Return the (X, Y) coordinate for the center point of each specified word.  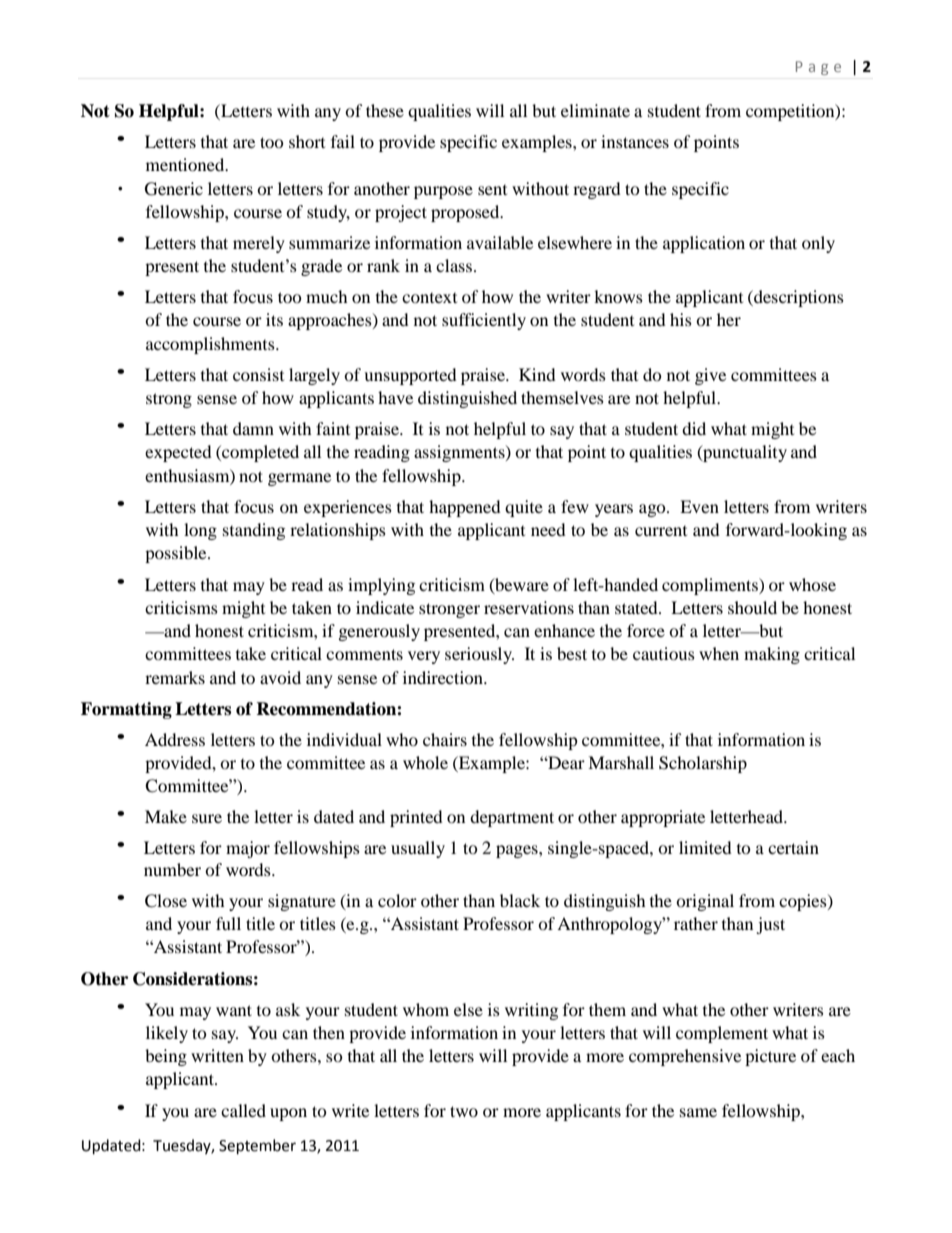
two (464, 1111)
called (243, 1110)
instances (635, 141)
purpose (443, 192)
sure (207, 818)
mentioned (186, 164)
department (512, 818)
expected (178, 453)
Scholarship (703, 764)
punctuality (744, 453)
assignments (460, 453)
